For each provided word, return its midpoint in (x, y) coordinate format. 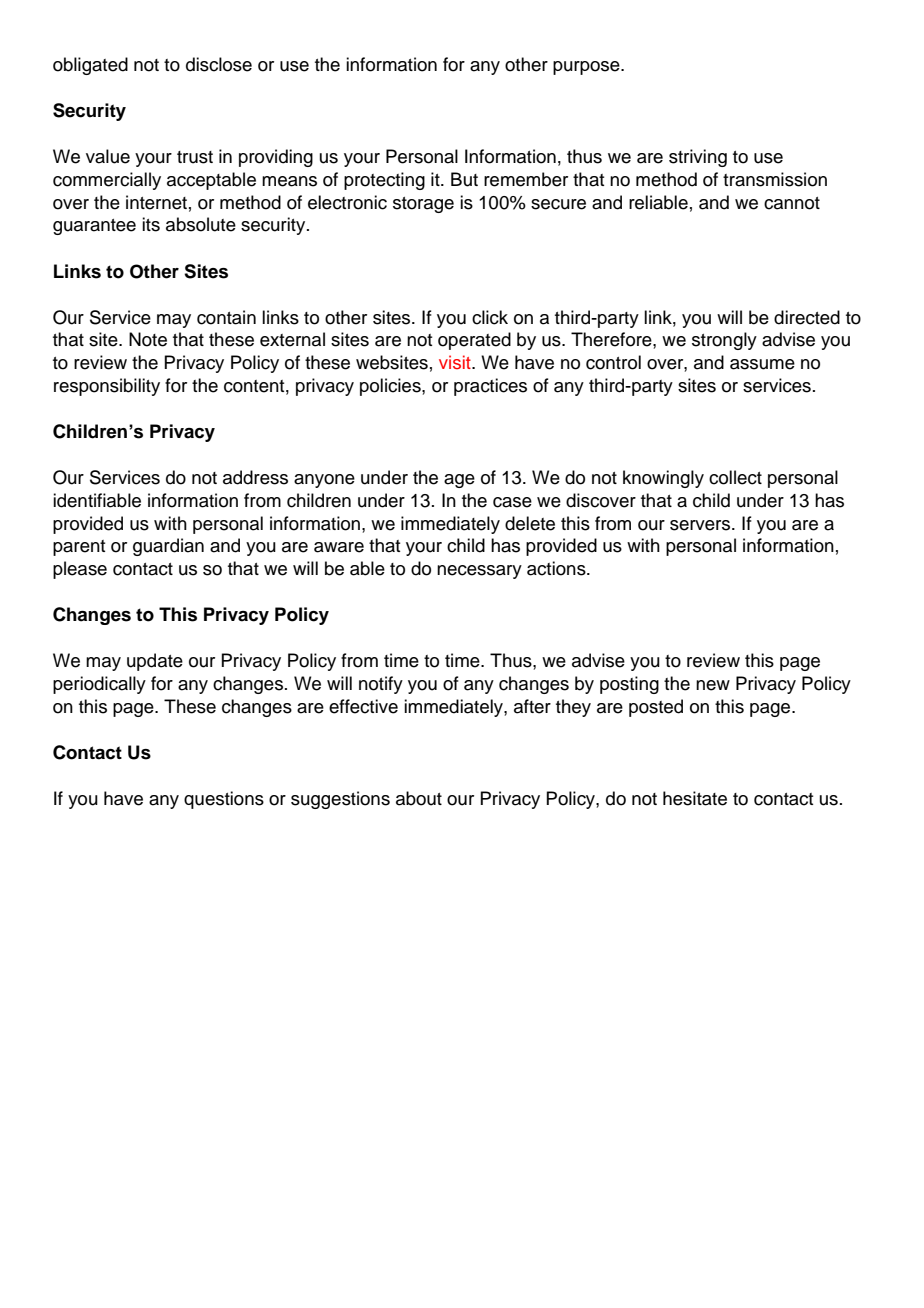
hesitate (695, 798)
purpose (587, 68)
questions (224, 800)
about (419, 798)
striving (698, 158)
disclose (219, 64)
